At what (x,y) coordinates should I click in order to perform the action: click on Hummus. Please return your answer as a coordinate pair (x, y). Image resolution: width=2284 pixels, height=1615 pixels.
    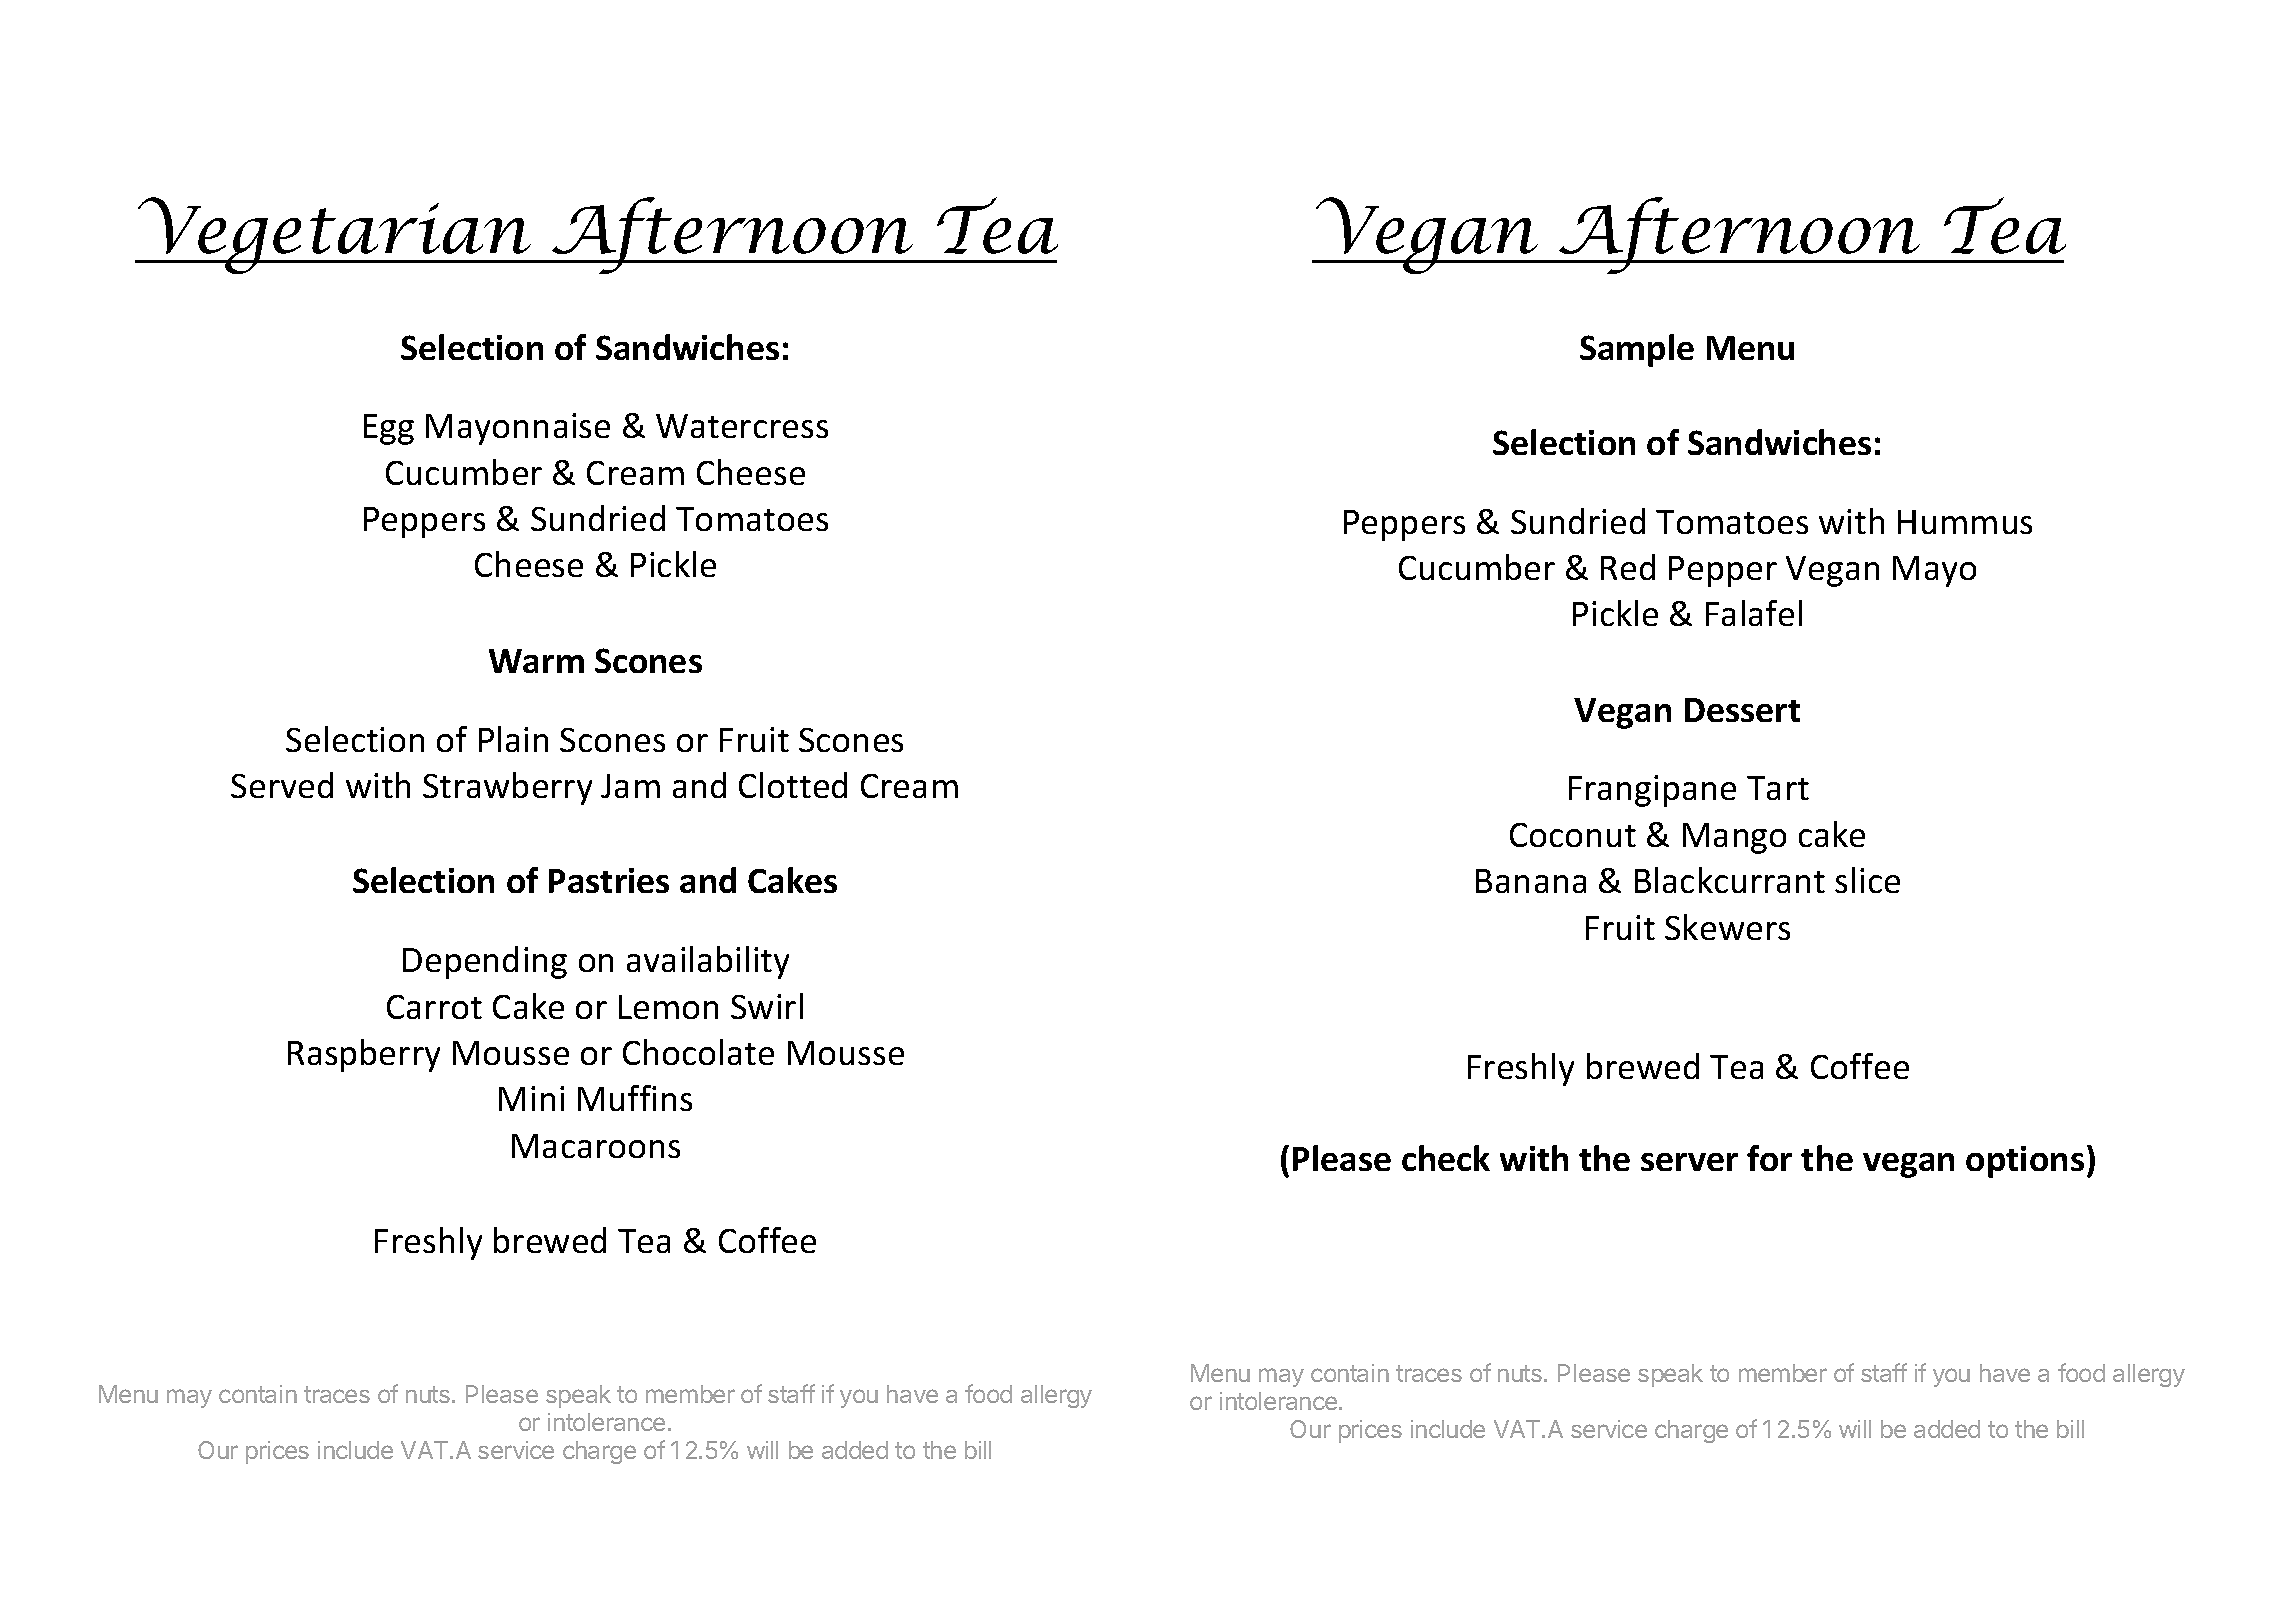
    Looking at the image, I should click on (1965, 522).
